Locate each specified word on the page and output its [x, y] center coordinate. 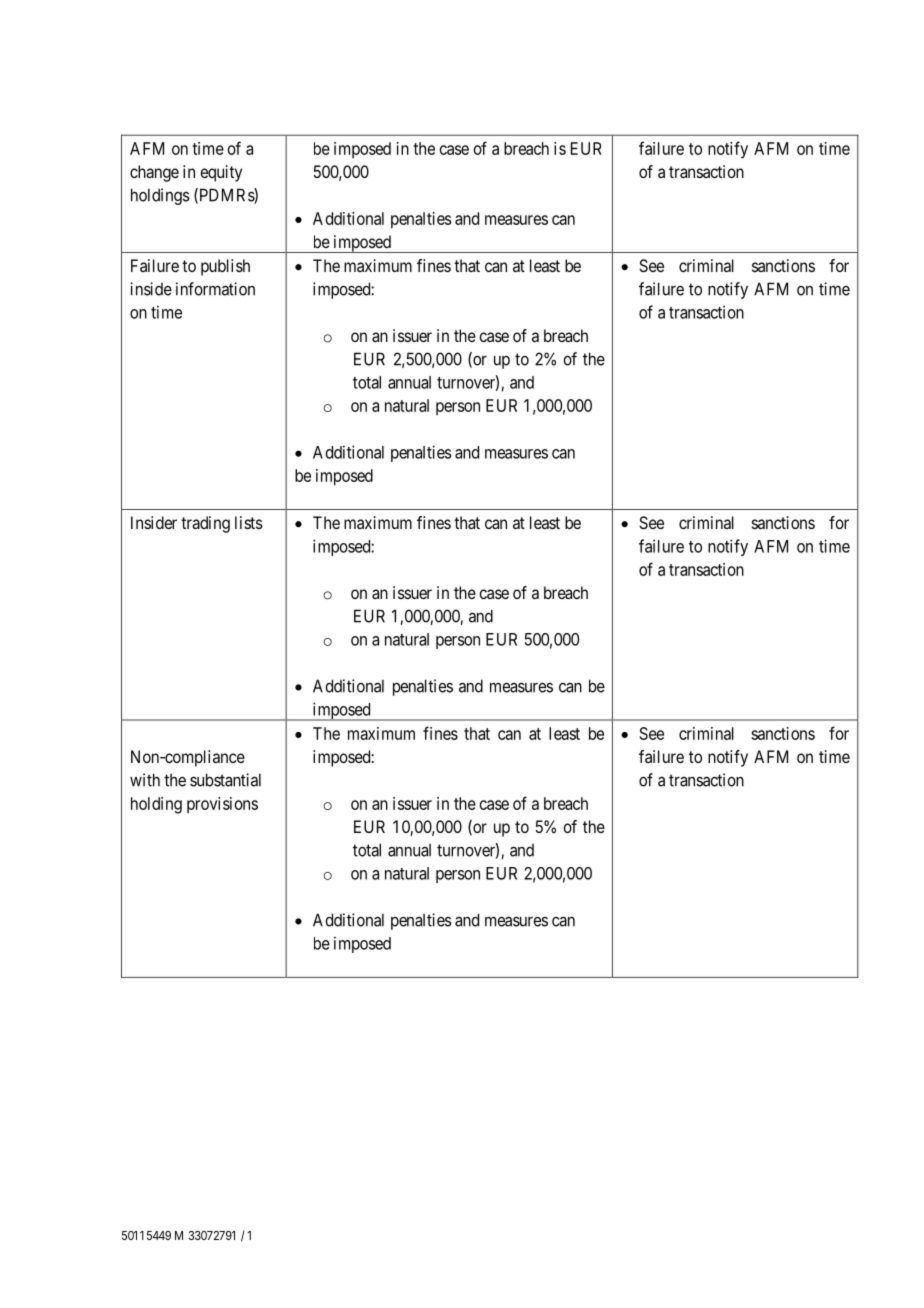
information [215, 289]
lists [249, 522]
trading [205, 524]
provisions [222, 805]
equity [221, 173]
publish [225, 267]
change [154, 173]
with [145, 780]
